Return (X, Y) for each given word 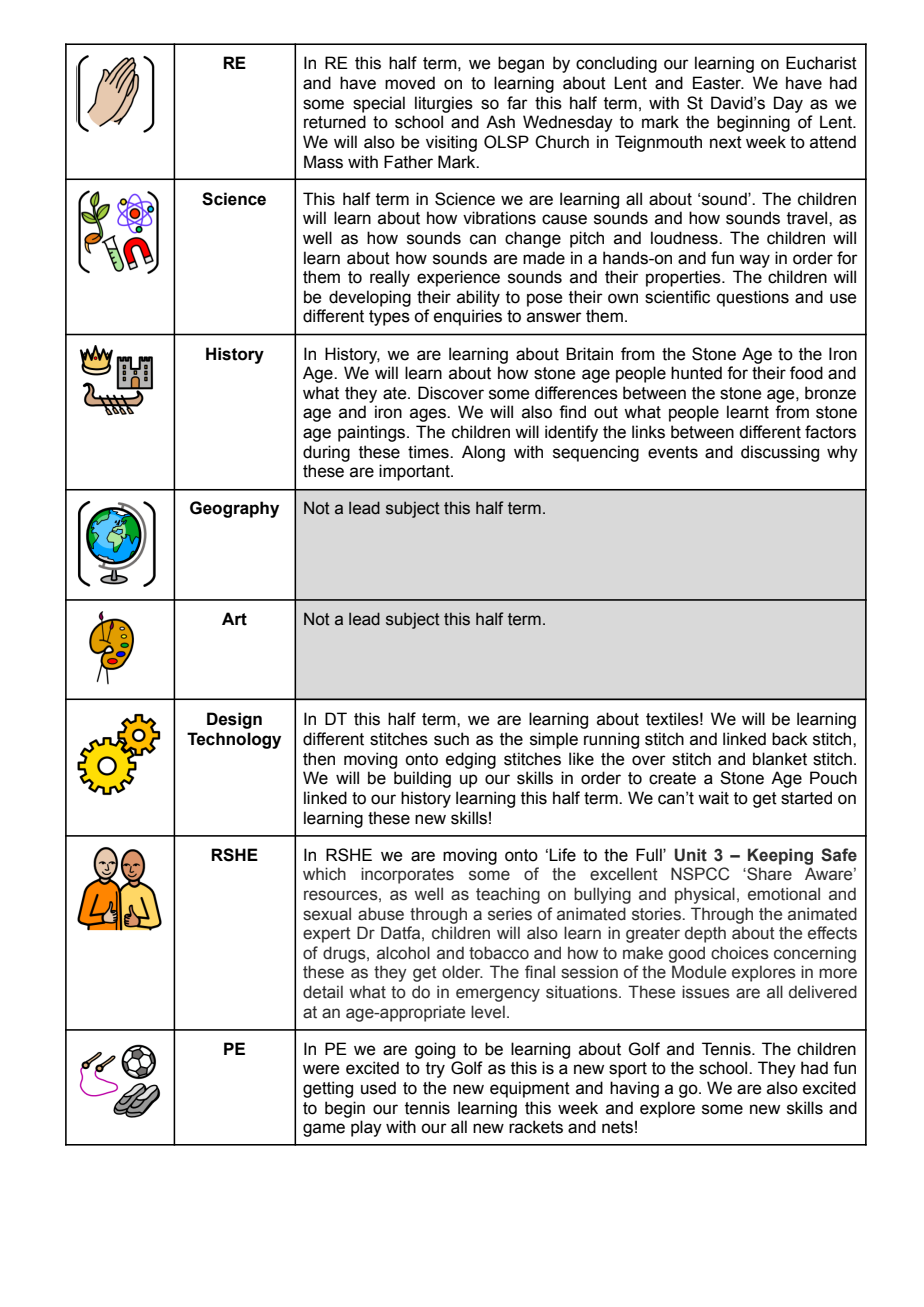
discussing (780, 453)
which (324, 874)
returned (335, 122)
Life (562, 855)
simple (554, 740)
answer (554, 317)
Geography (234, 509)
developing (370, 298)
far (517, 103)
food (806, 373)
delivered (823, 992)
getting (328, 1089)
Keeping (780, 856)
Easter (718, 83)
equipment (530, 1089)
